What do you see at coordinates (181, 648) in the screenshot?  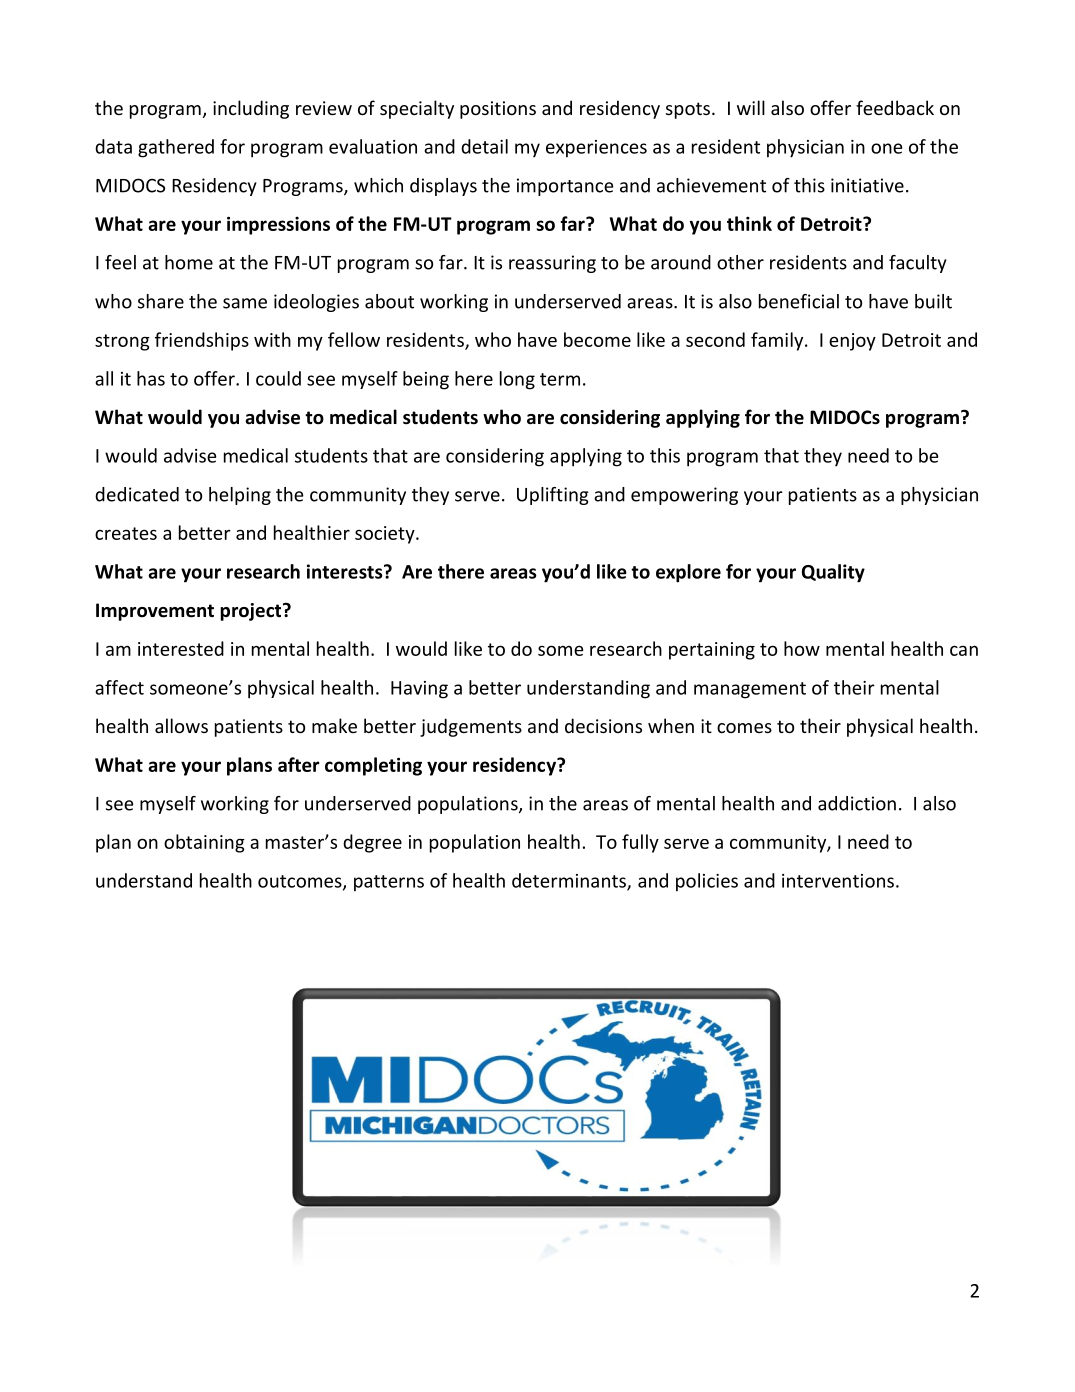 I see `interested` at bounding box center [181, 648].
